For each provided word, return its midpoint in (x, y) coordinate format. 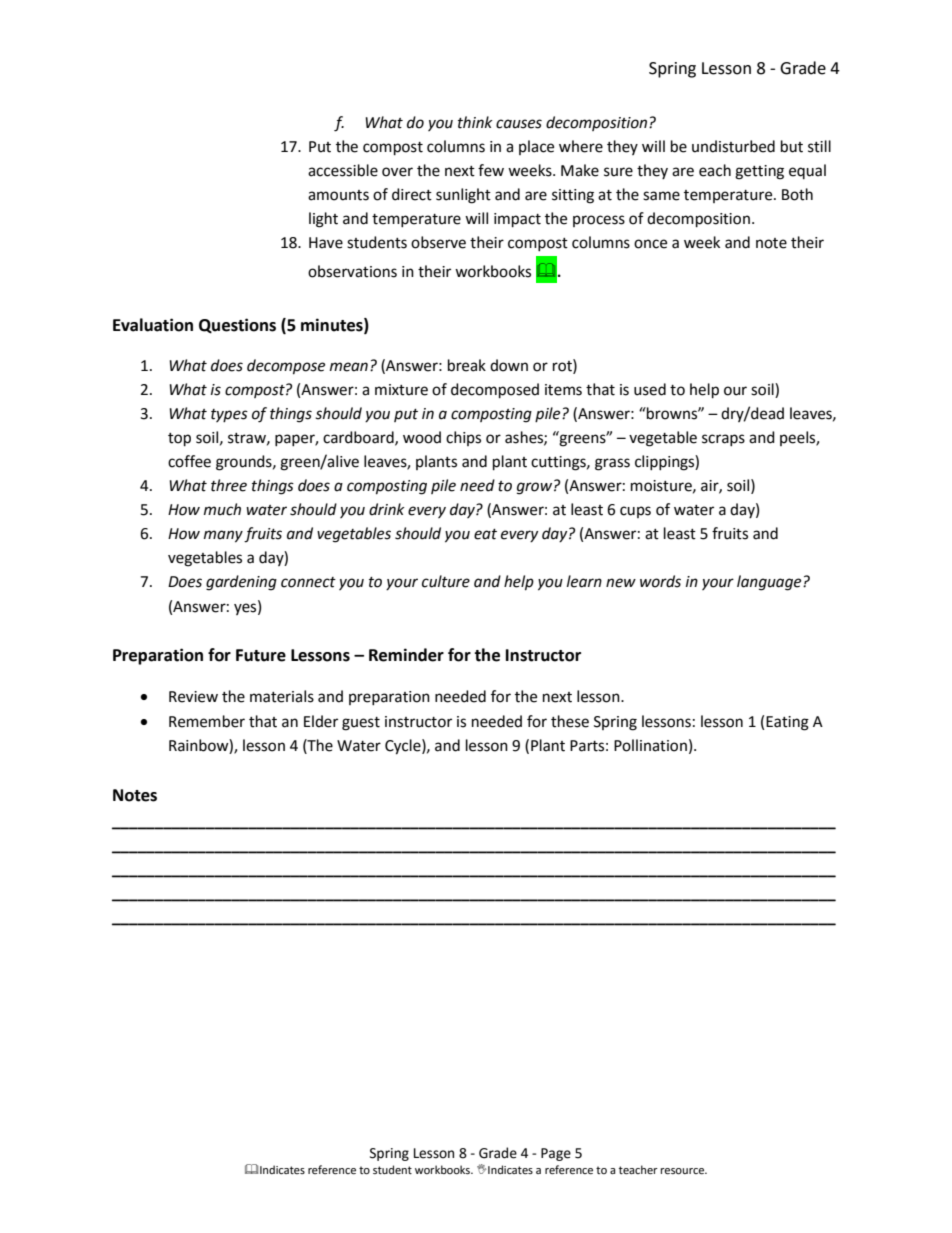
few (491, 170)
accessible (343, 170)
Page (556, 1154)
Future (261, 655)
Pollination (650, 745)
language (770, 583)
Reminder (406, 655)
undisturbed (733, 146)
